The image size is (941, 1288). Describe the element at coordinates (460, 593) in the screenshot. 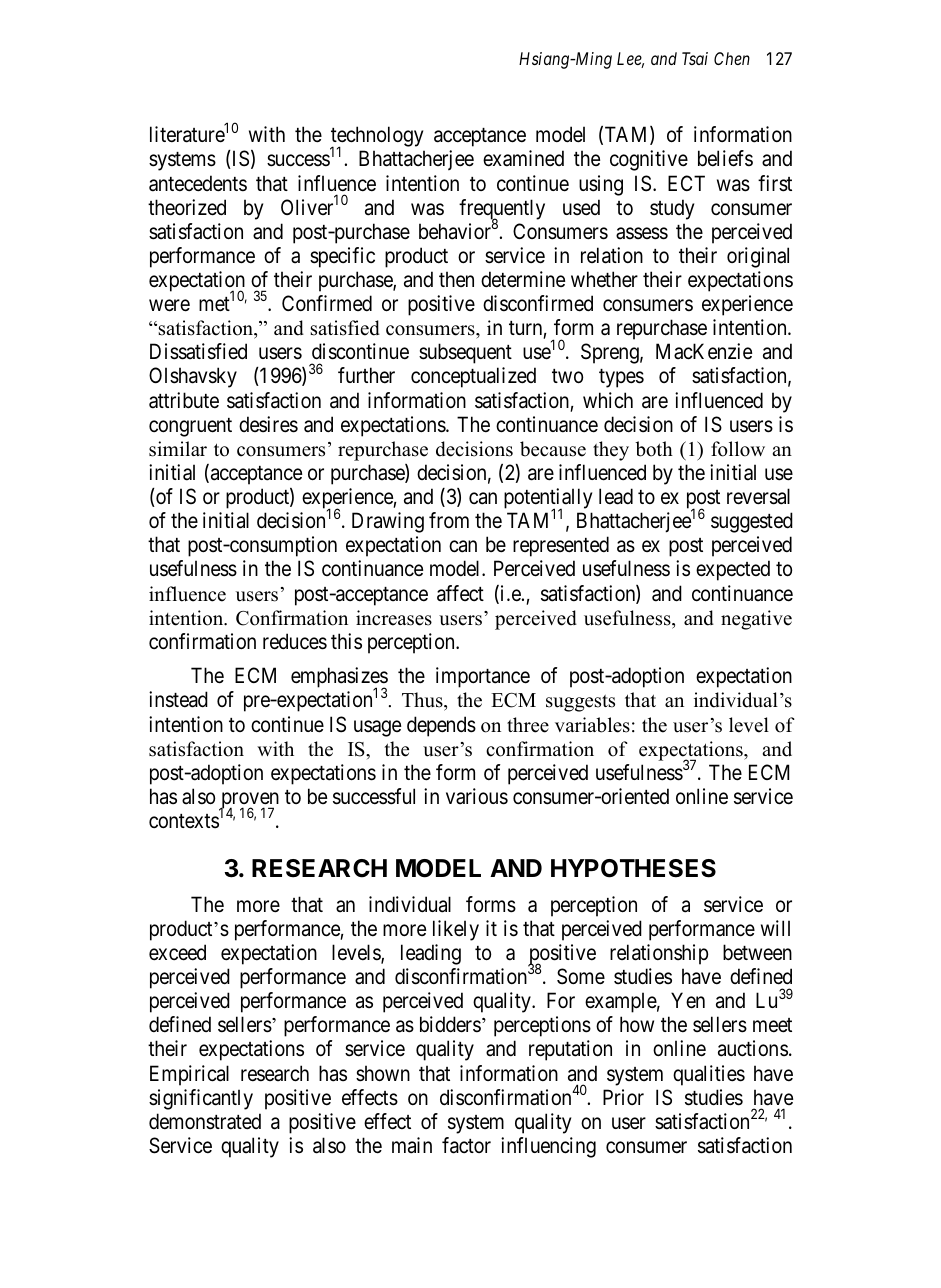

I see `affect` at that location.
